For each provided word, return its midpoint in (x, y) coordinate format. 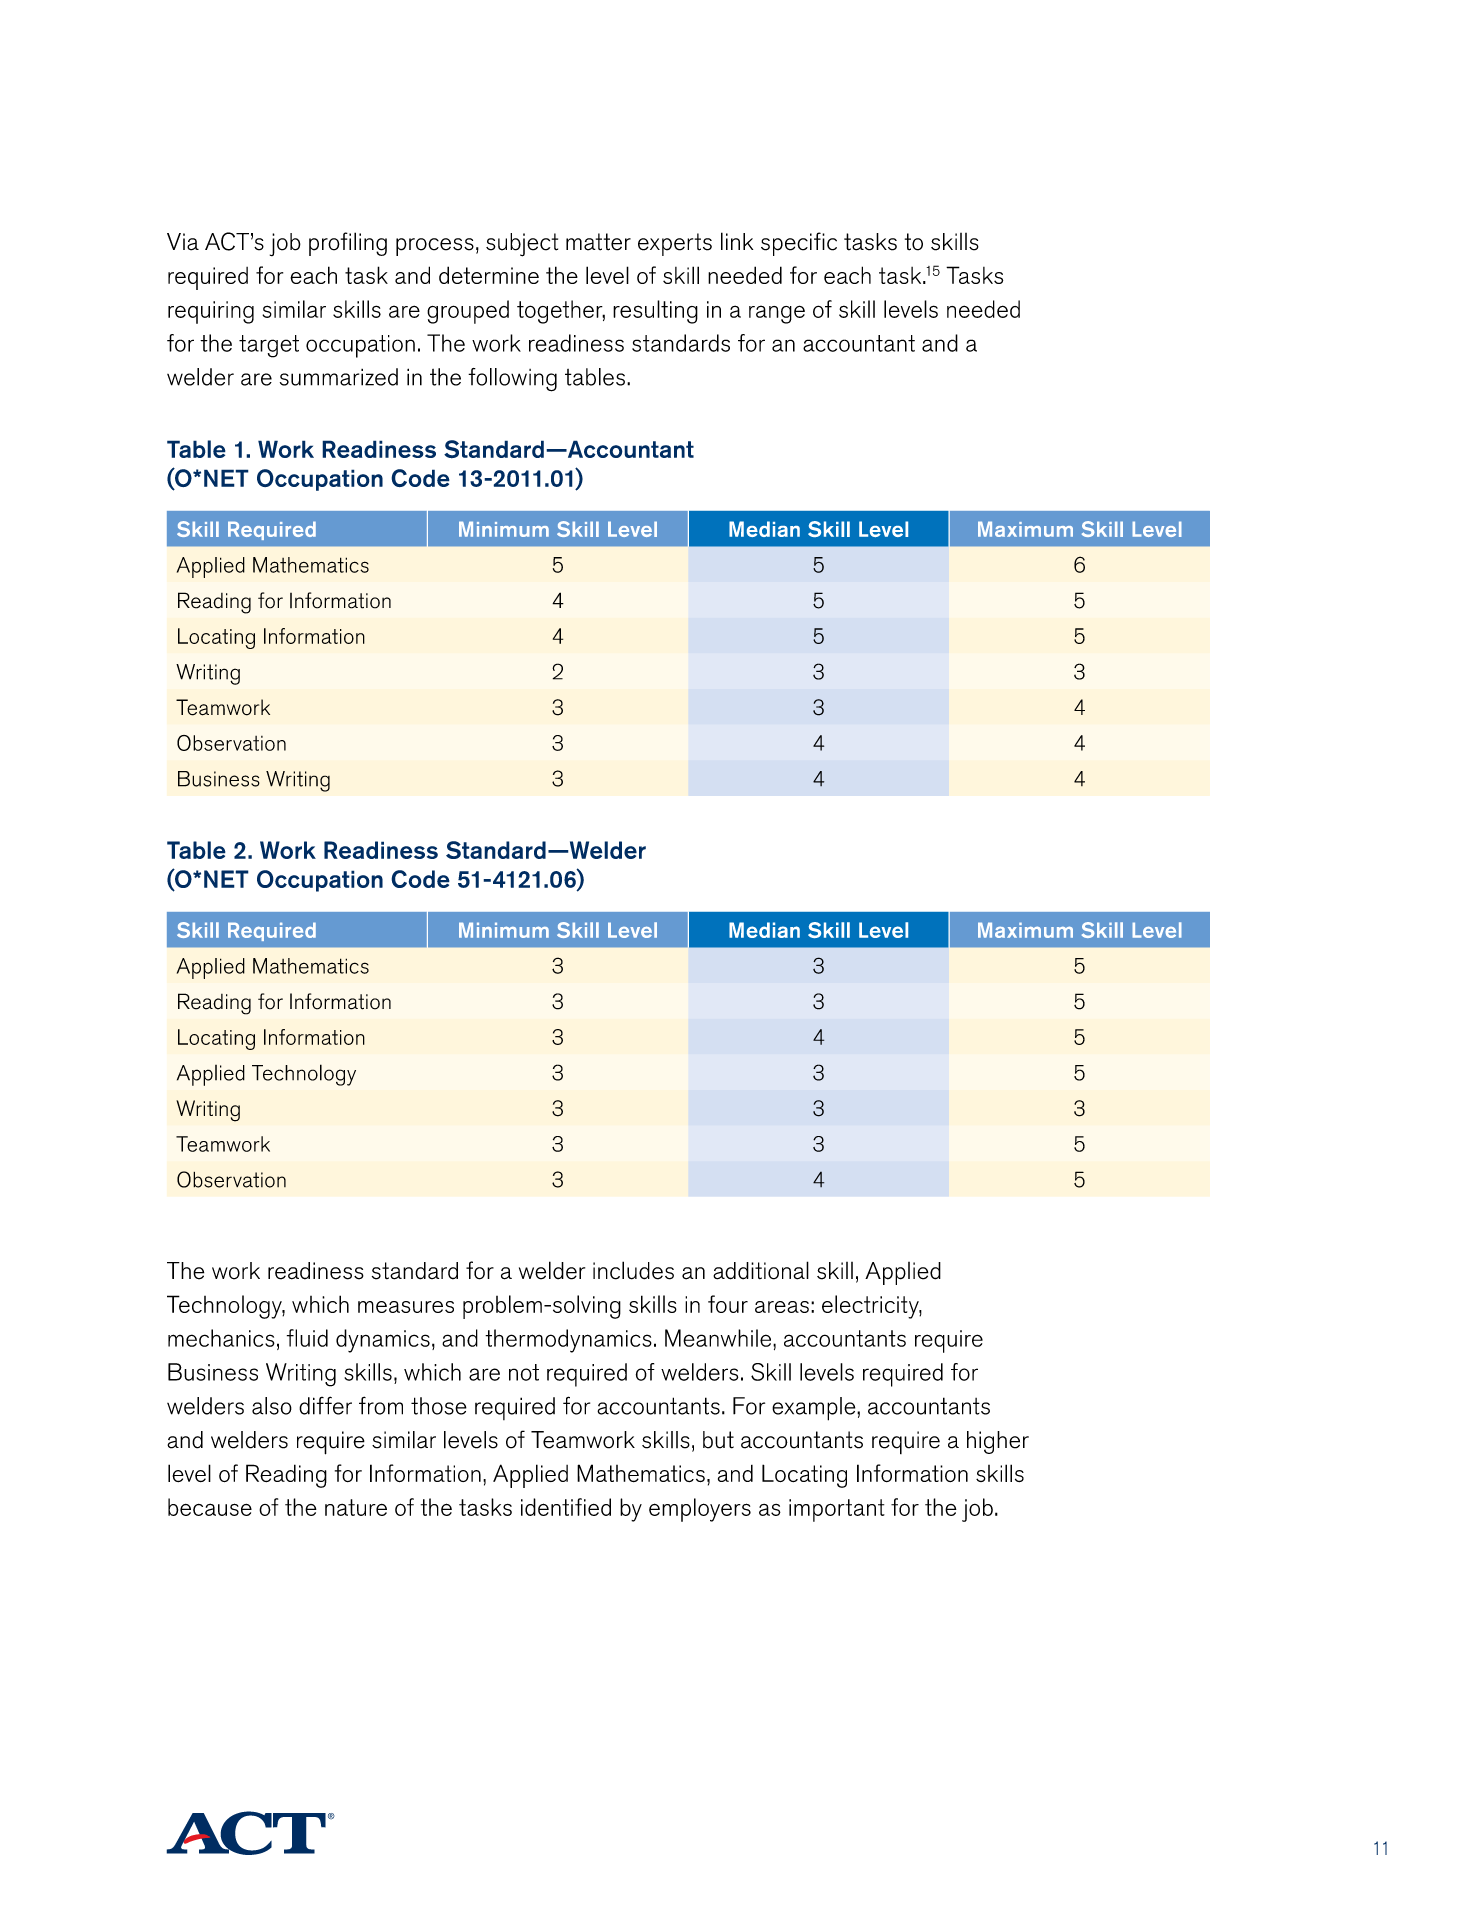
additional (761, 1270)
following (512, 380)
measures (406, 1307)
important (837, 1510)
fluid (307, 1338)
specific (799, 244)
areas (782, 1307)
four (728, 1304)
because (210, 1507)
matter (598, 242)
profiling (348, 244)
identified (566, 1507)
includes (633, 1270)
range (777, 314)
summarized (339, 377)
